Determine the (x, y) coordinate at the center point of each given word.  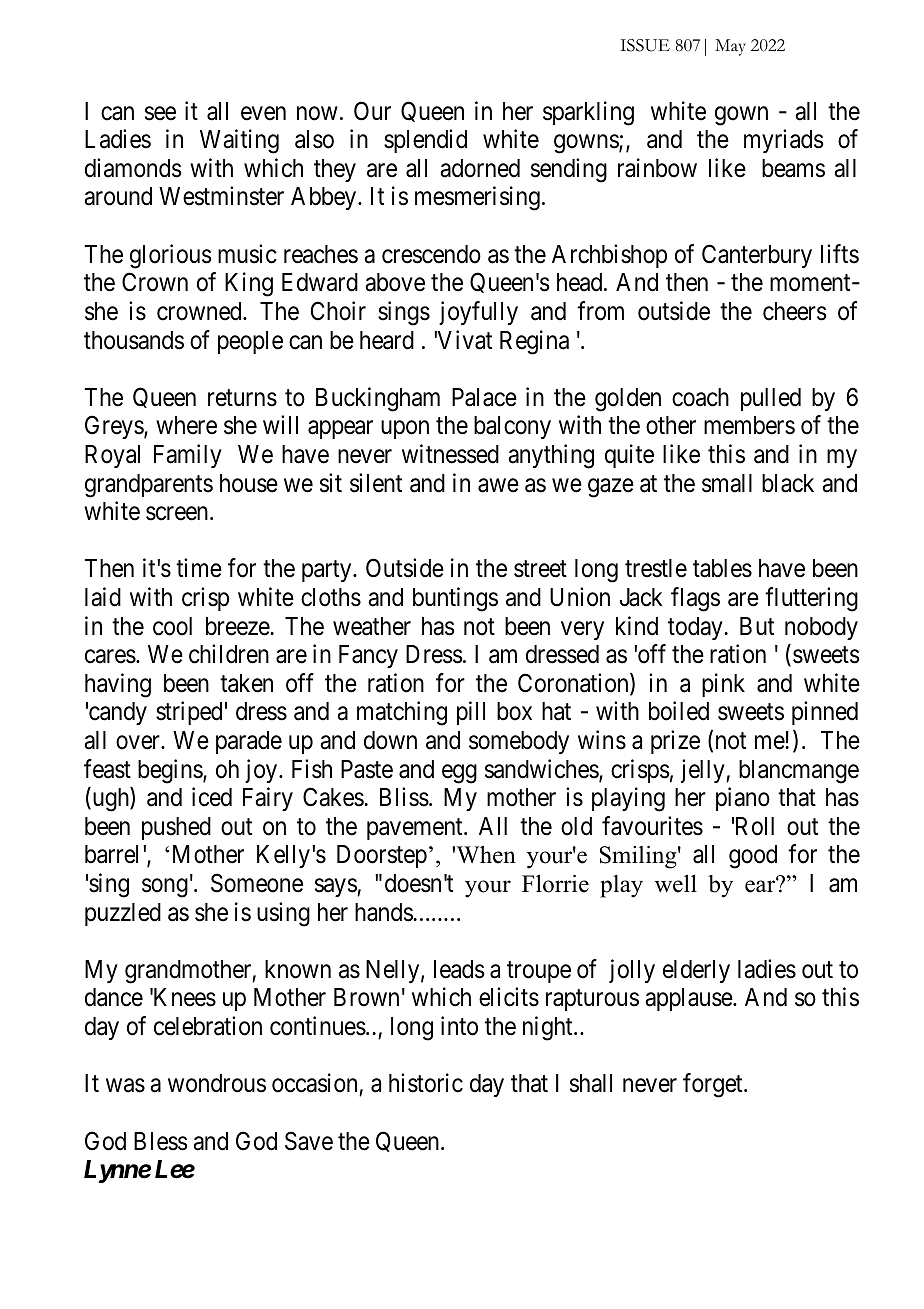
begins (171, 771)
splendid (425, 141)
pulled (771, 399)
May (730, 47)
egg (459, 774)
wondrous (217, 1083)
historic (426, 1083)
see (160, 113)
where (186, 425)
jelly (704, 771)
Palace (484, 397)
